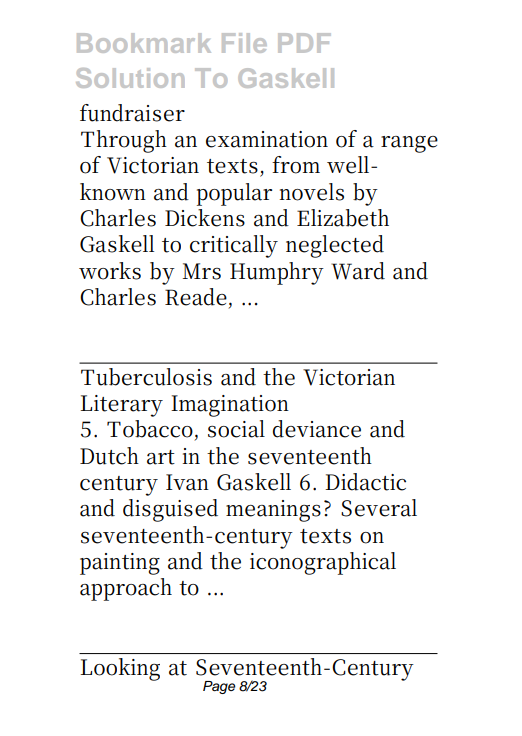  Describe the element at coordinates (304, 43) in the page. I see `PDF` at that location.
